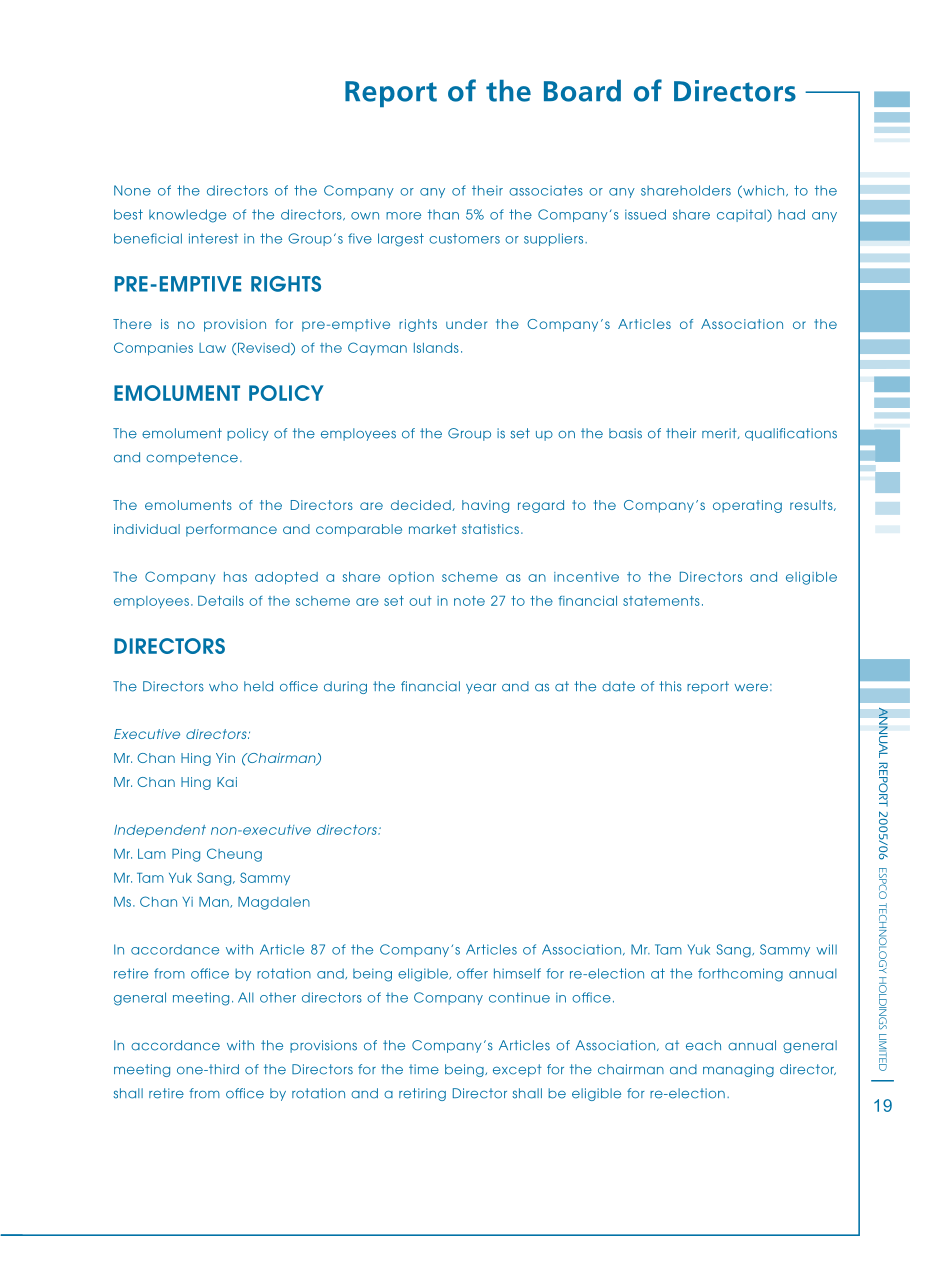  What do you see at coordinates (221, 601) in the screenshot?
I see `Details` at bounding box center [221, 601].
